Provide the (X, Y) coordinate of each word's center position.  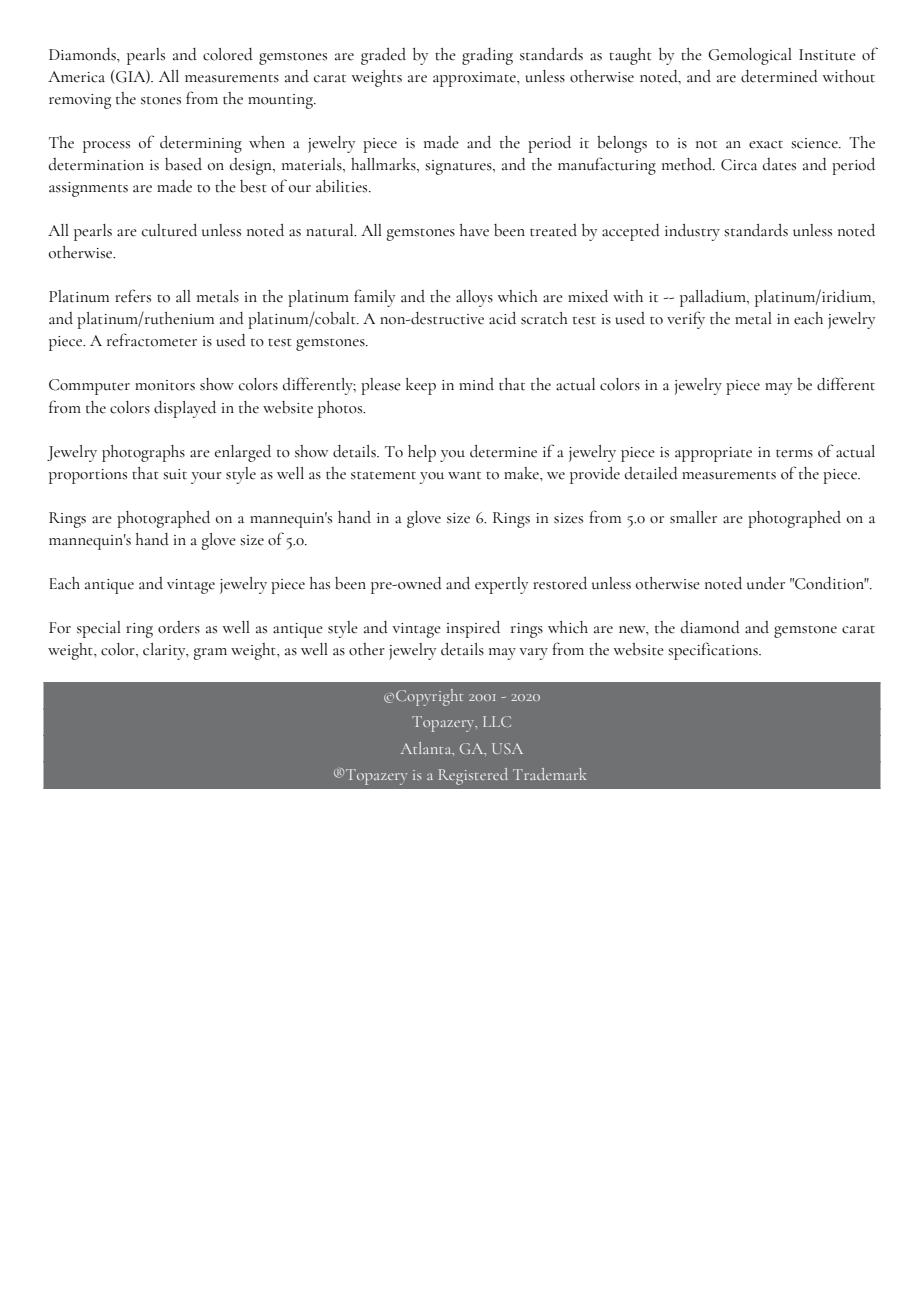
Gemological (750, 56)
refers (133, 296)
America (76, 77)
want (464, 475)
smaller (693, 517)
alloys (474, 298)
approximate (475, 79)
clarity (165, 651)
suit (175, 474)
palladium (714, 298)
